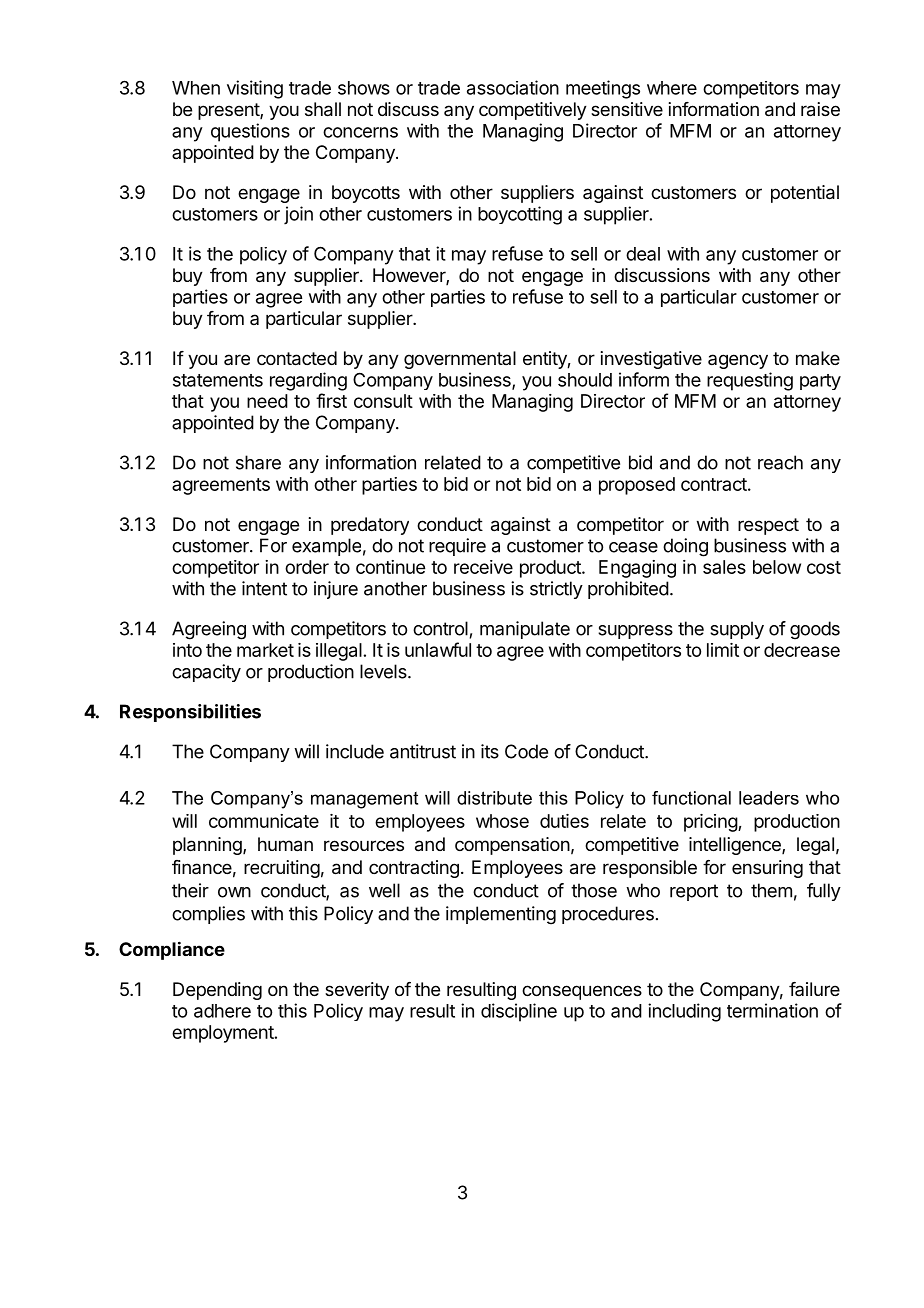 The image size is (924, 1308). I want to click on agency, so click(738, 361).
